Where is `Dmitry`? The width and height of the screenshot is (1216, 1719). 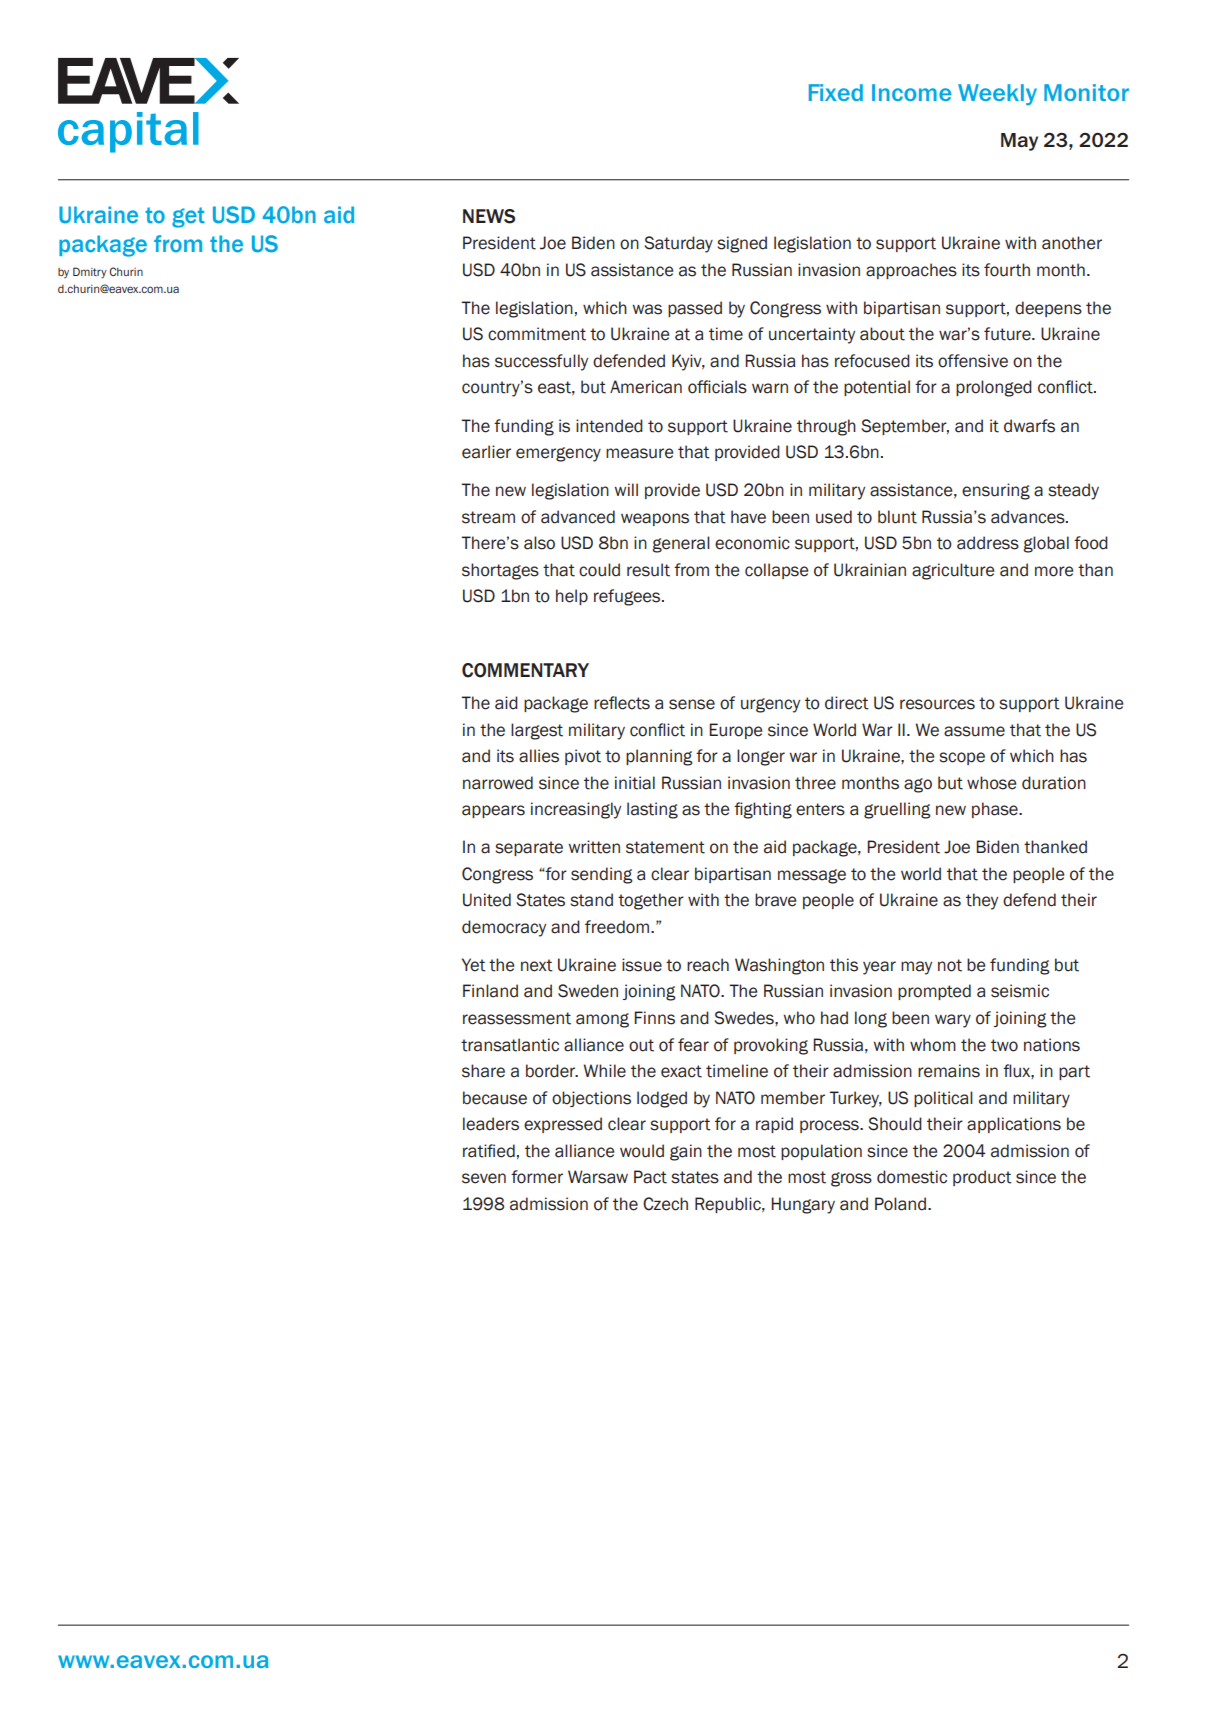 Dmitry is located at coordinates (90, 273).
